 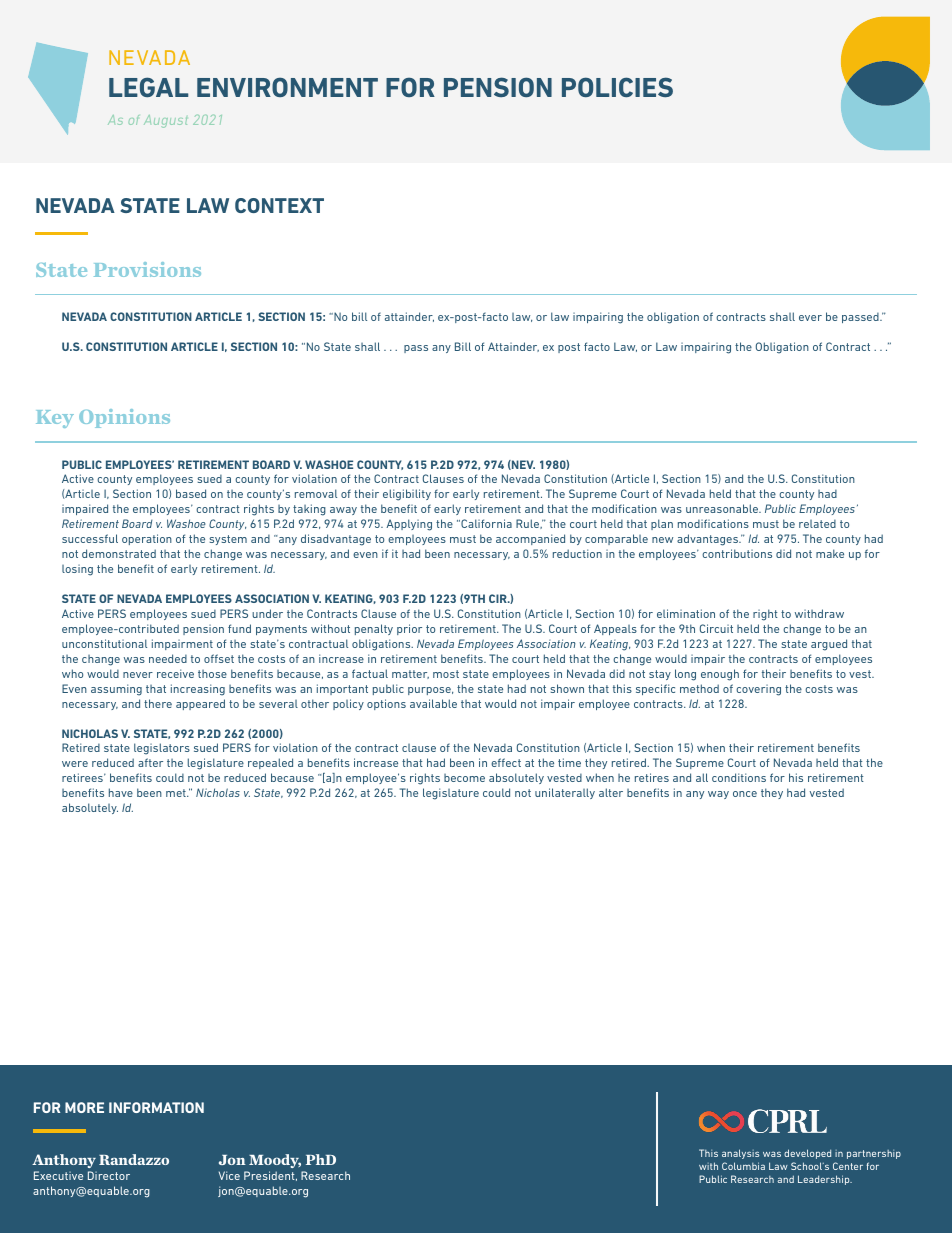 What do you see at coordinates (121, 792) in the screenshot?
I see `have` at bounding box center [121, 792].
